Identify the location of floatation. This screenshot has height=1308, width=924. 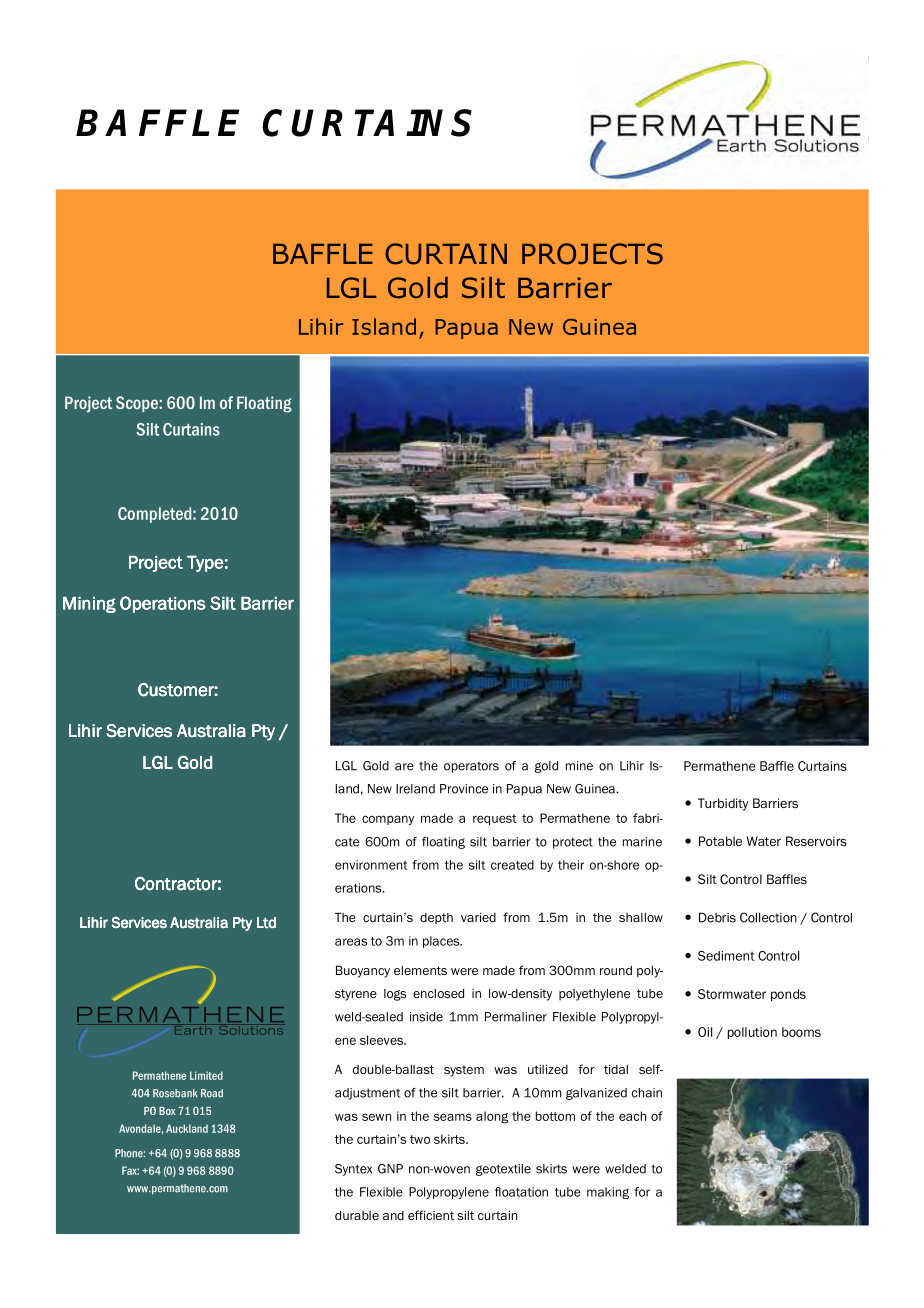
(521, 1192).
